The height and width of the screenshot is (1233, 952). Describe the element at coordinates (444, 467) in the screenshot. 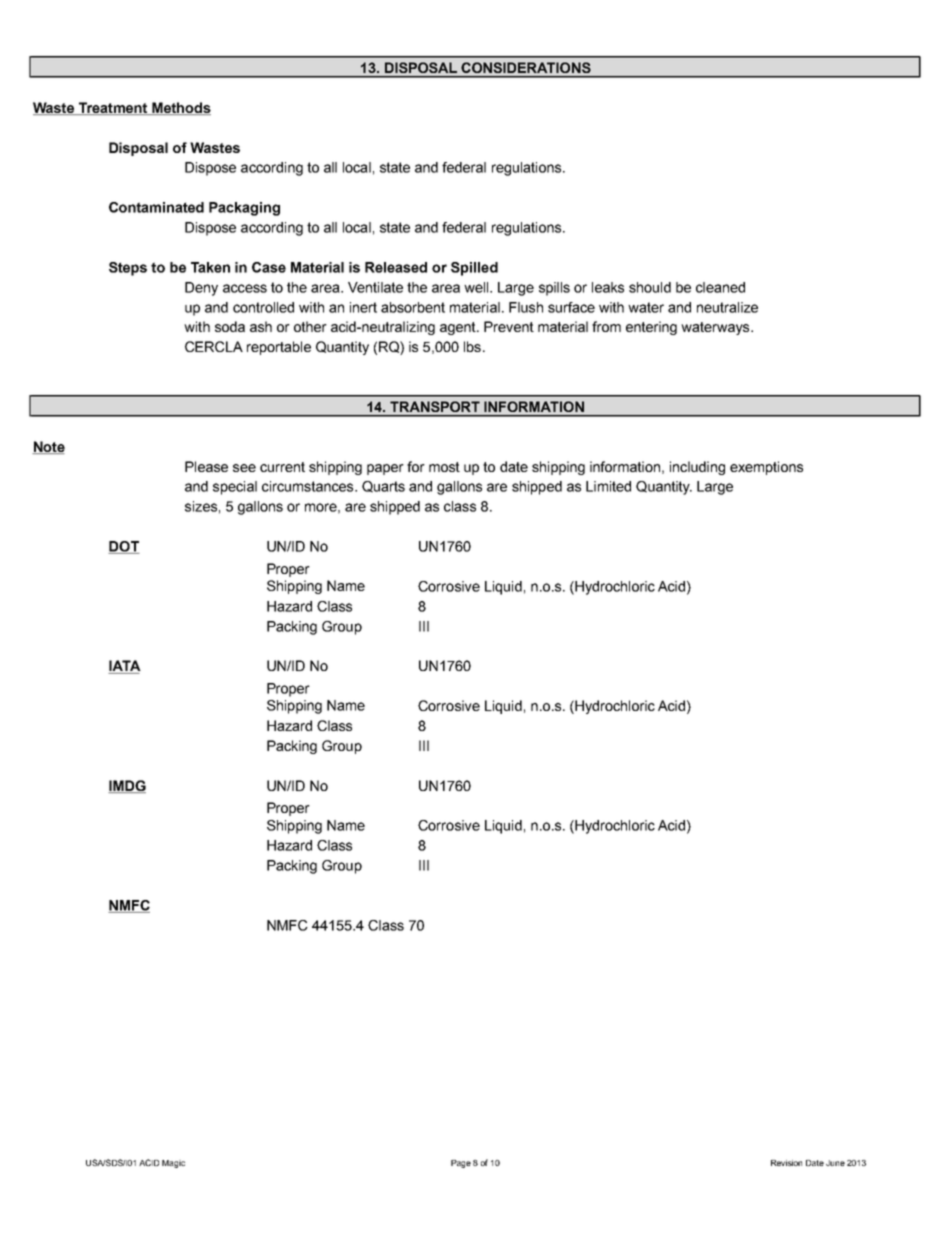

I see `most` at that location.
